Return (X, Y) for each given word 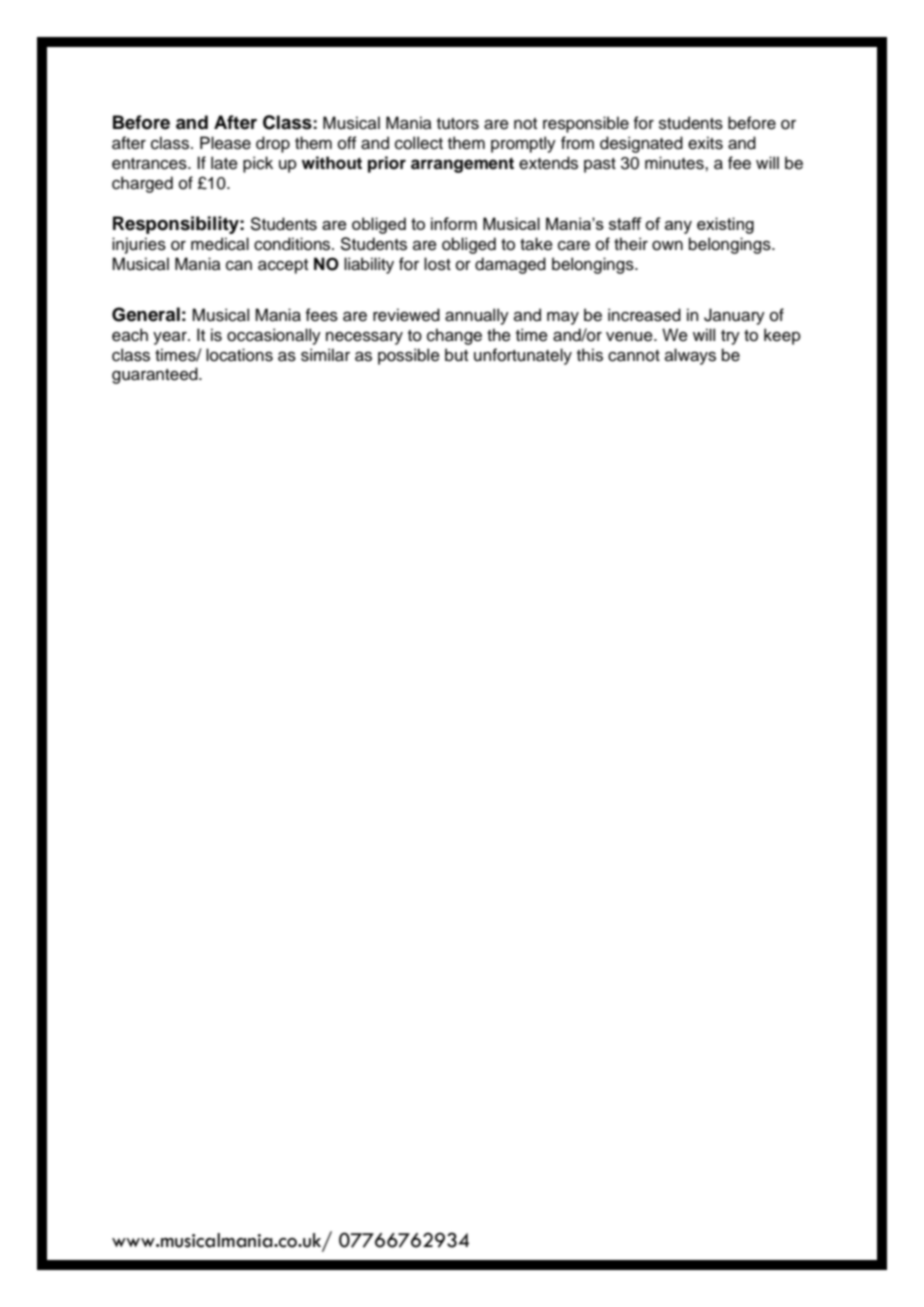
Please (225, 143)
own (667, 246)
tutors (458, 124)
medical (220, 244)
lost (437, 264)
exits (705, 143)
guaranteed (156, 375)
